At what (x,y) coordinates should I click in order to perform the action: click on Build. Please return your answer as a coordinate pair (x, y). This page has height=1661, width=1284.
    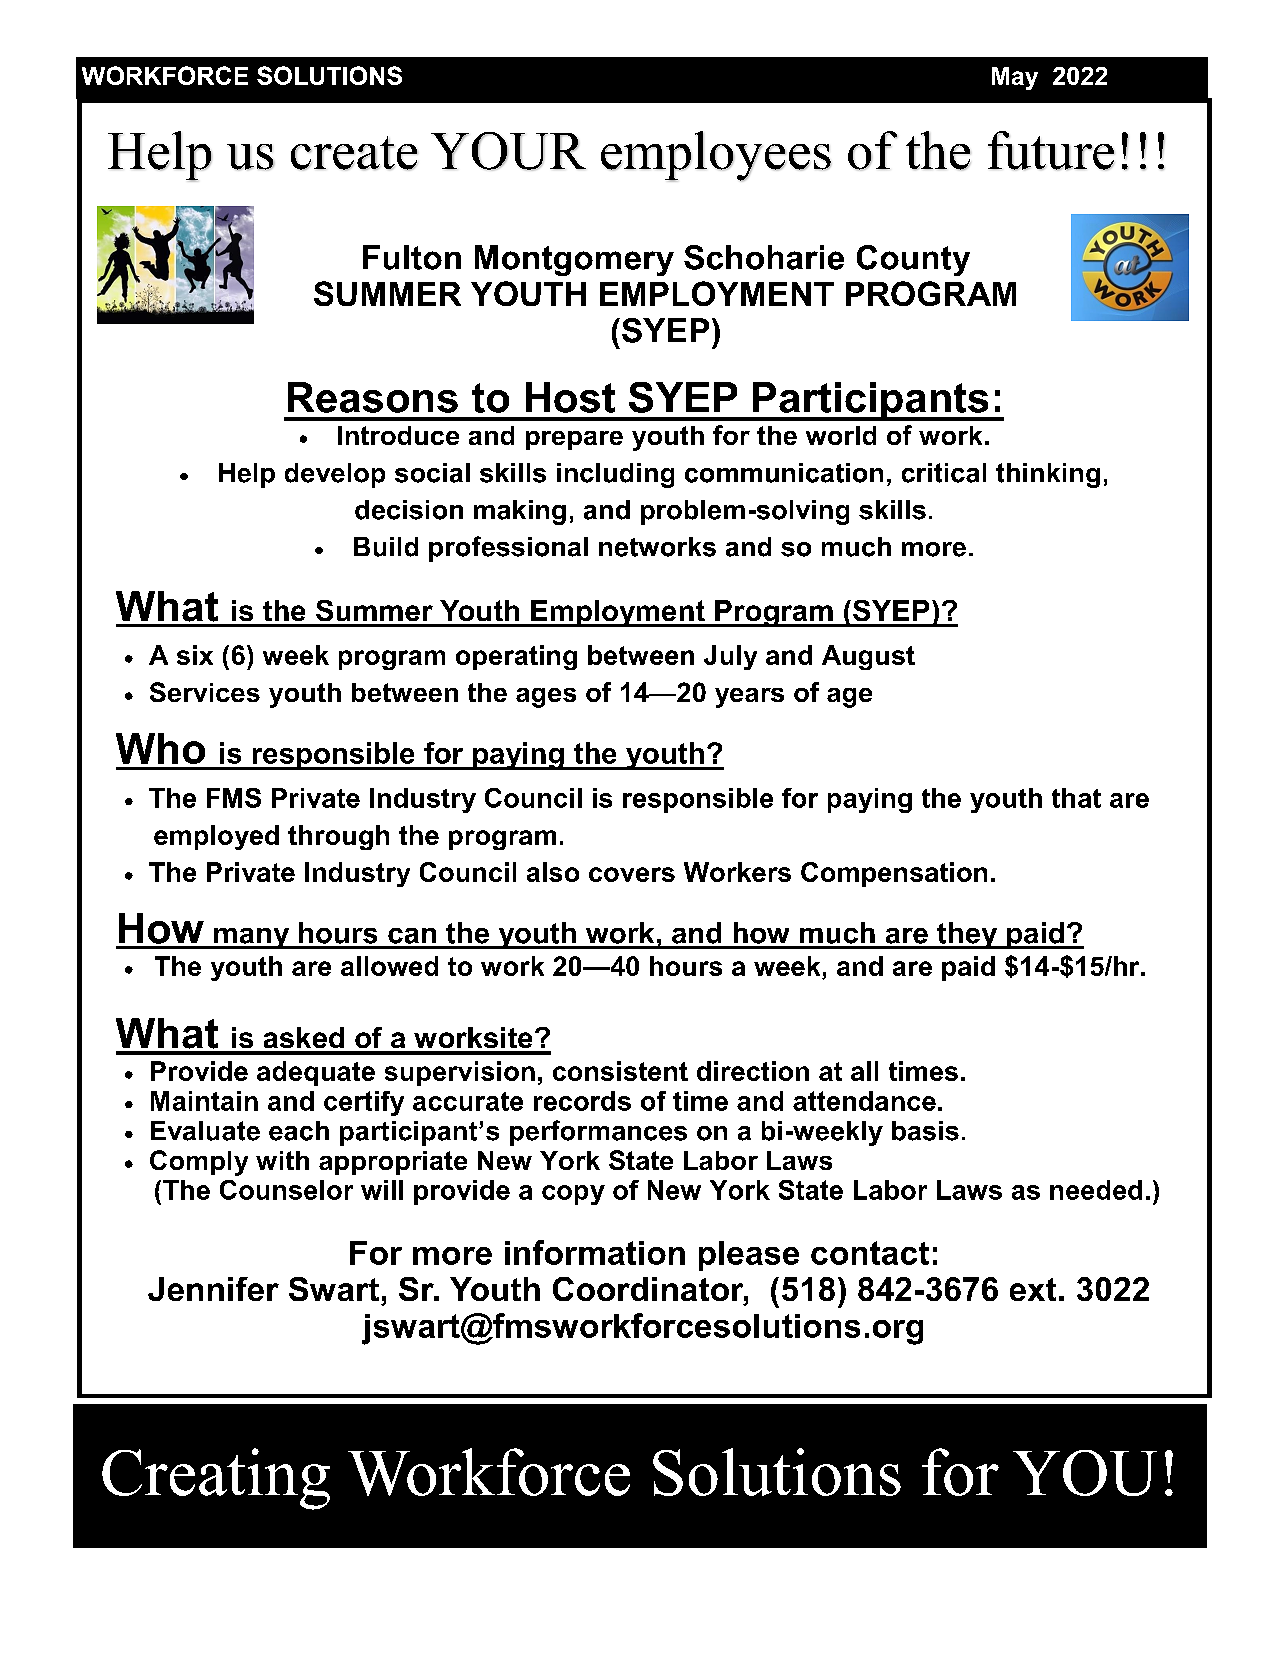
    Looking at the image, I should click on (386, 547).
